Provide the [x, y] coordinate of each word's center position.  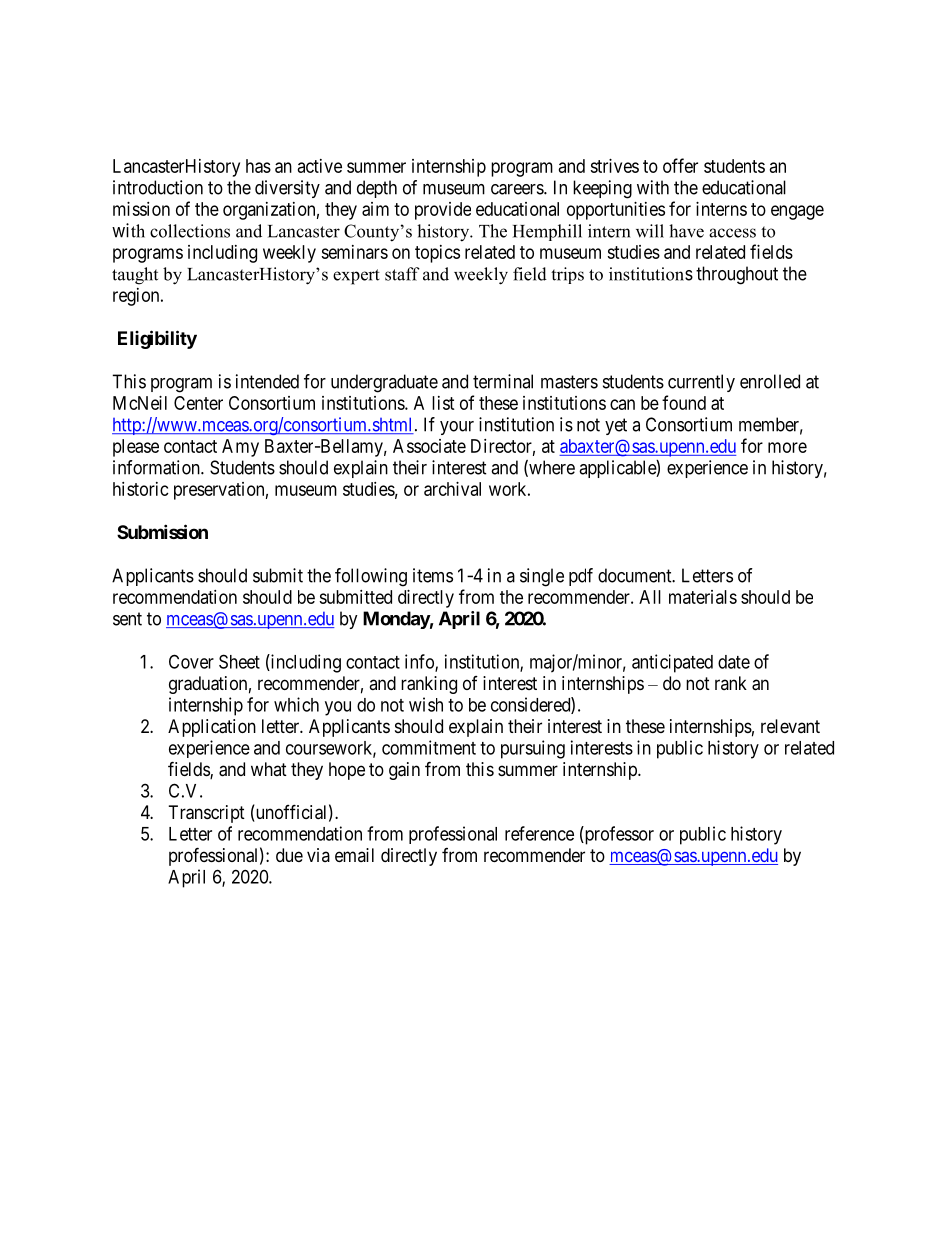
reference [539, 833]
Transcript [207, 814]
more [787, 447]
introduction [158, 187]
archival [452, 489]
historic [141, 489]
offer [680, 165]
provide [443, 211]
